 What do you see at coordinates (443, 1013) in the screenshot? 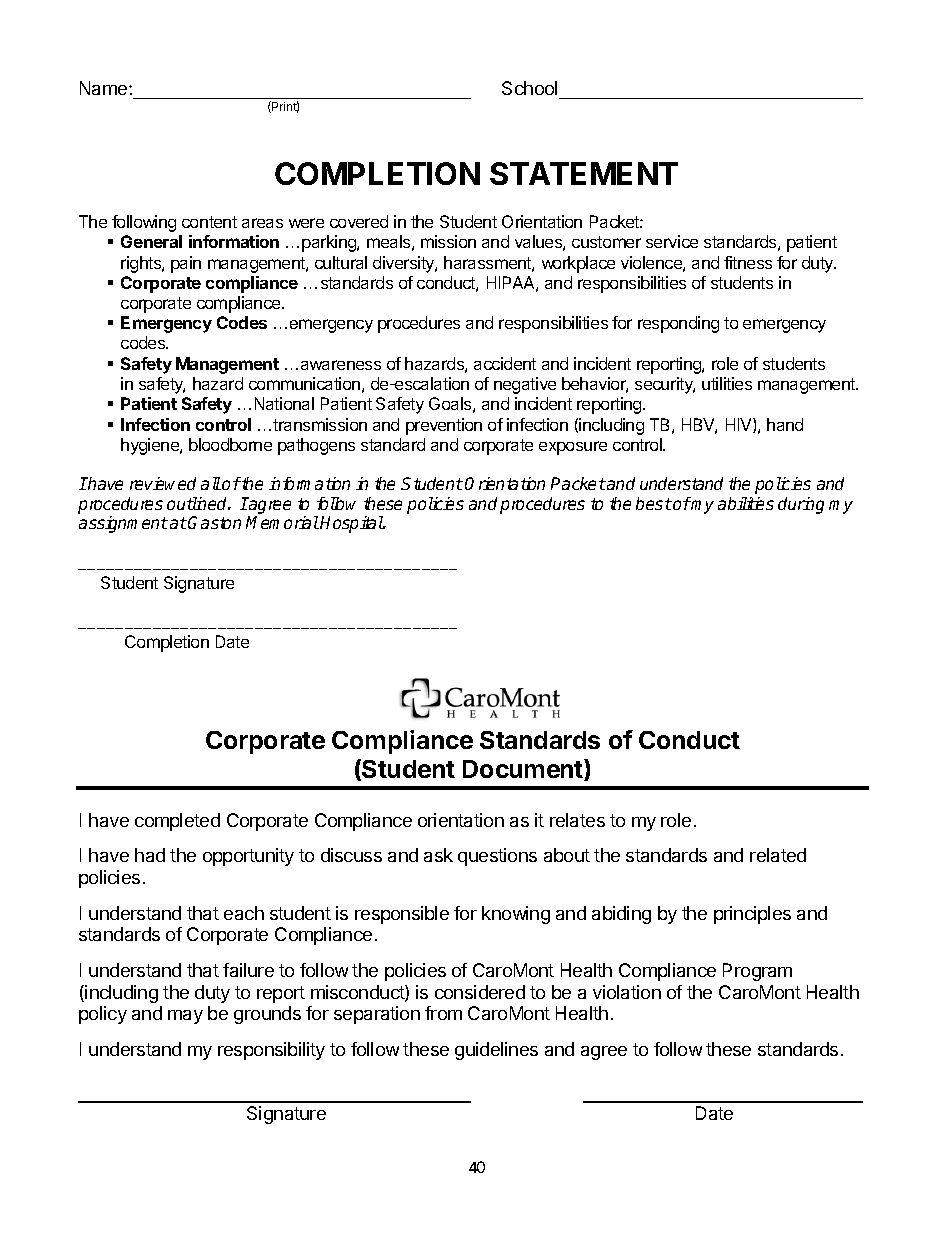
I see `from` at bounding box center [443, 1013].
